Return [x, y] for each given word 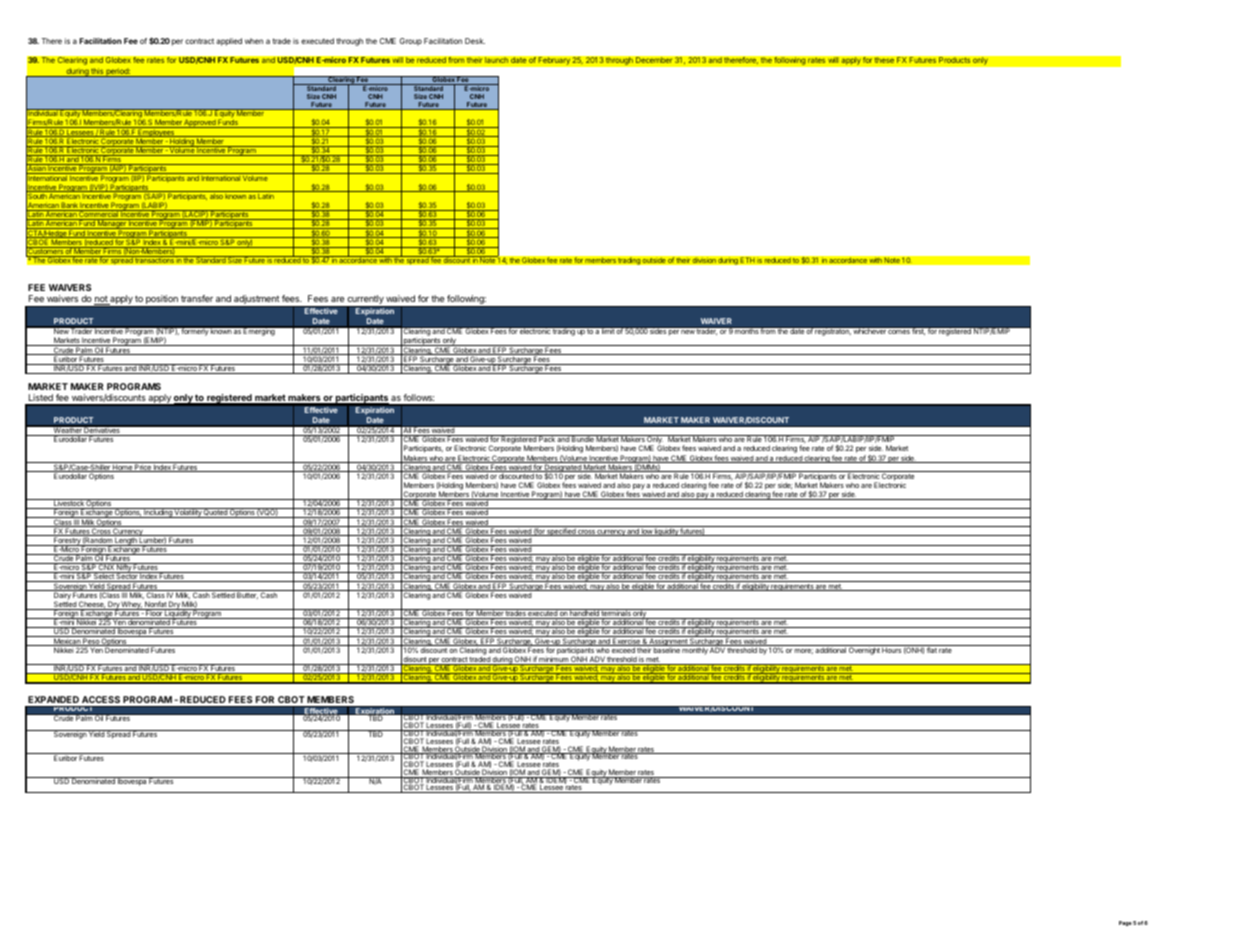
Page [1125, 923]
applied [229, 42]
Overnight [864, 650]
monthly [695, 650]
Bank [70, 206]
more [804, 651]
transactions [154, 259]
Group [410, 42]
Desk [475, 41]
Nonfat [155, 605]
